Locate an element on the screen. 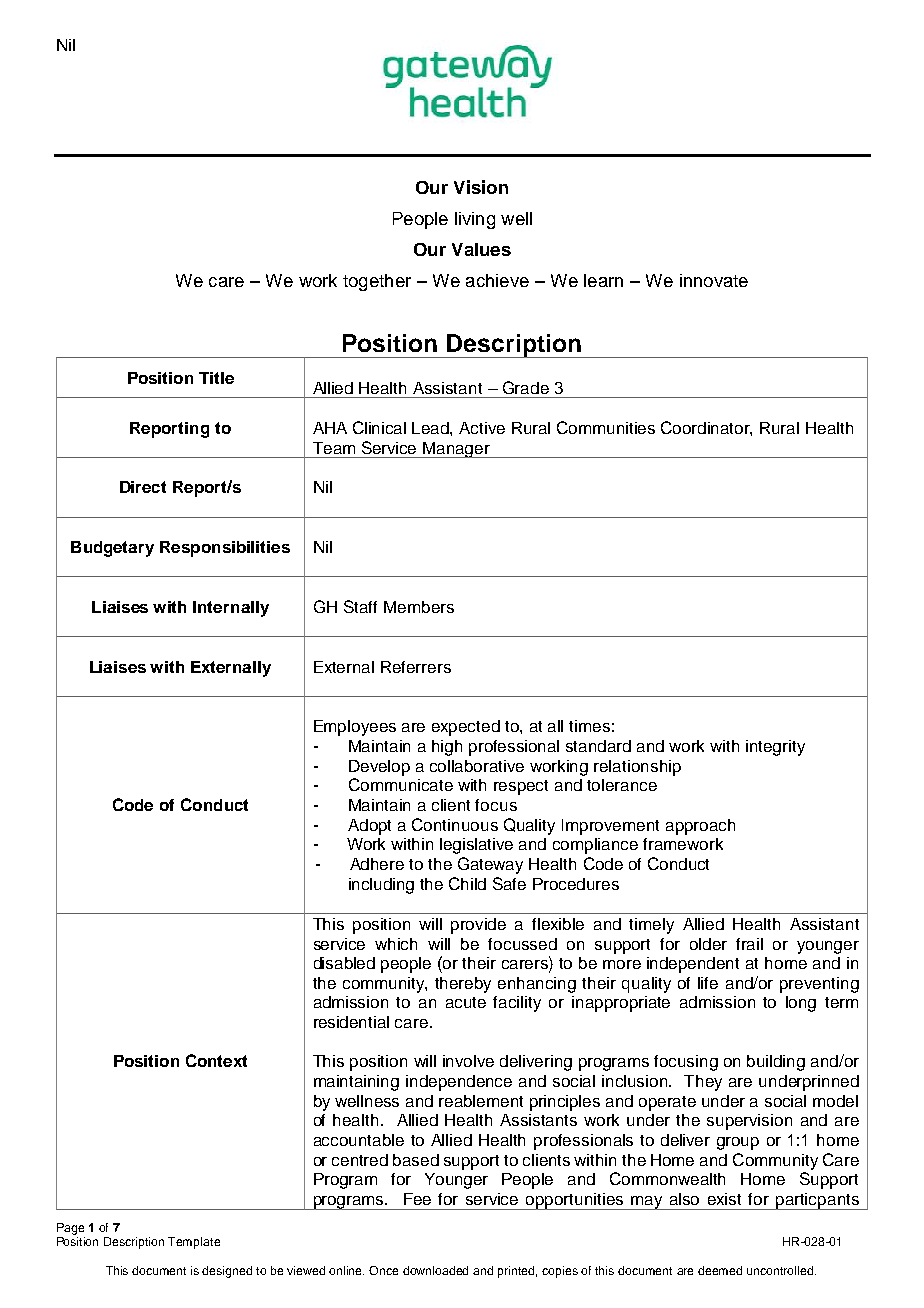 This screenshot has height=1308, width=924. innovate is located at coordinates (714, 280).
